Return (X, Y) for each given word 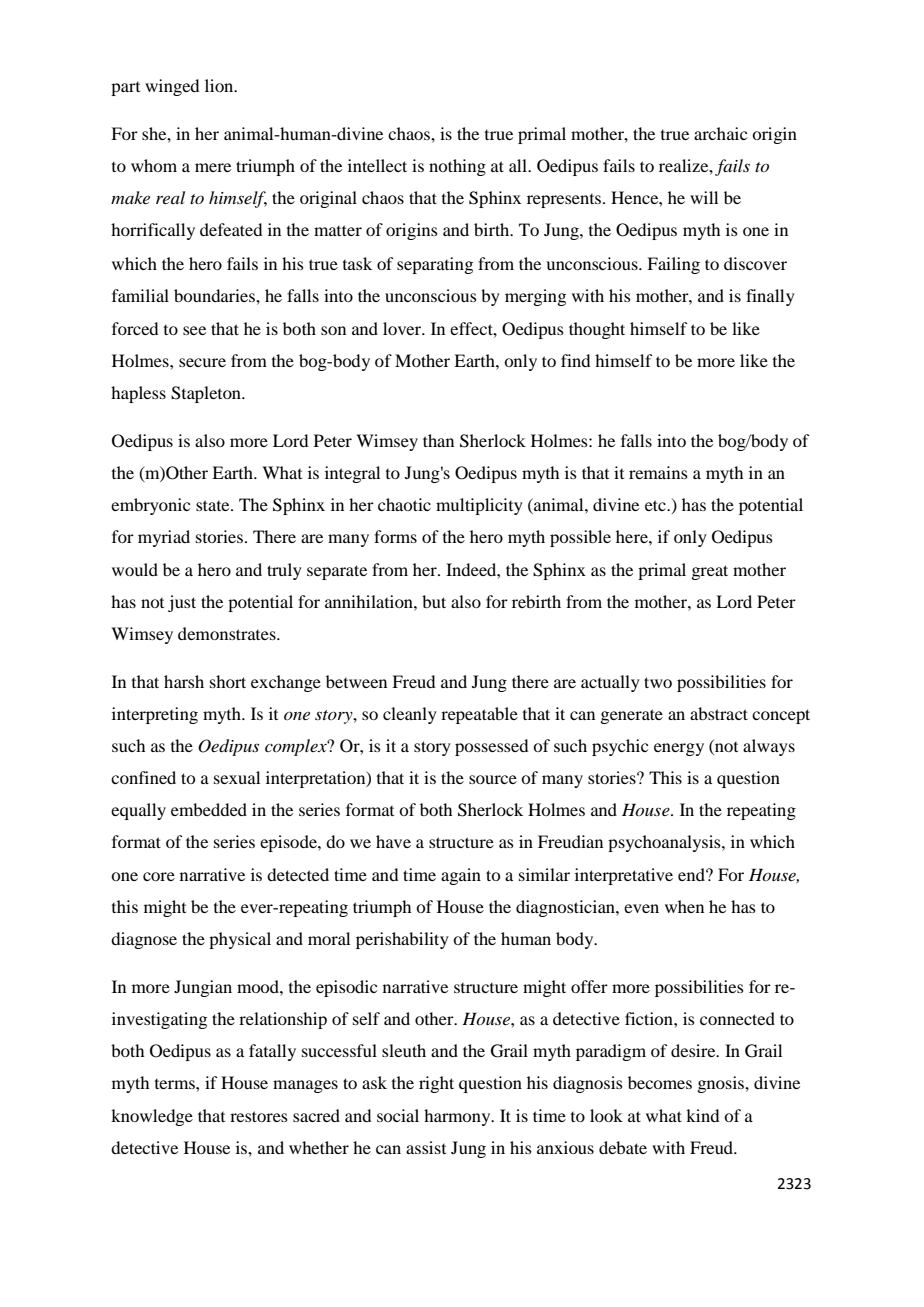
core (159, 876)
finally (770, 297)
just (182, 603)
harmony (458, 1117)
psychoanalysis (665, 843)
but (434, 601)
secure (202, 362)
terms (176, 1084)
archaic (720, 133)
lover (403, 328)
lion (220, 85)
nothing (457, 167)
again (461, 876)
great (709, 572)
